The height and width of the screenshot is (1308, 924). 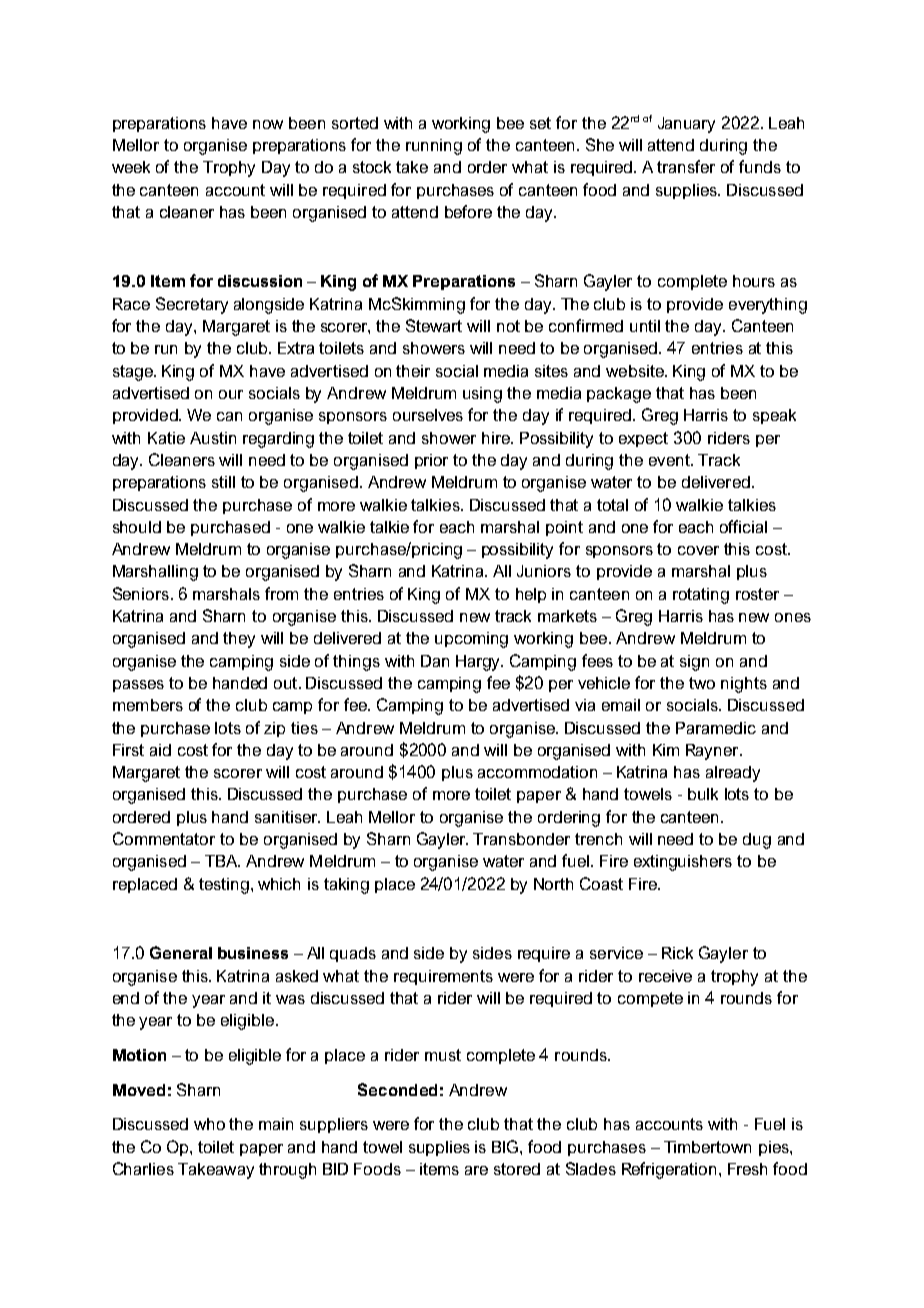 I want to click on still, so click(x=223, y=482).
